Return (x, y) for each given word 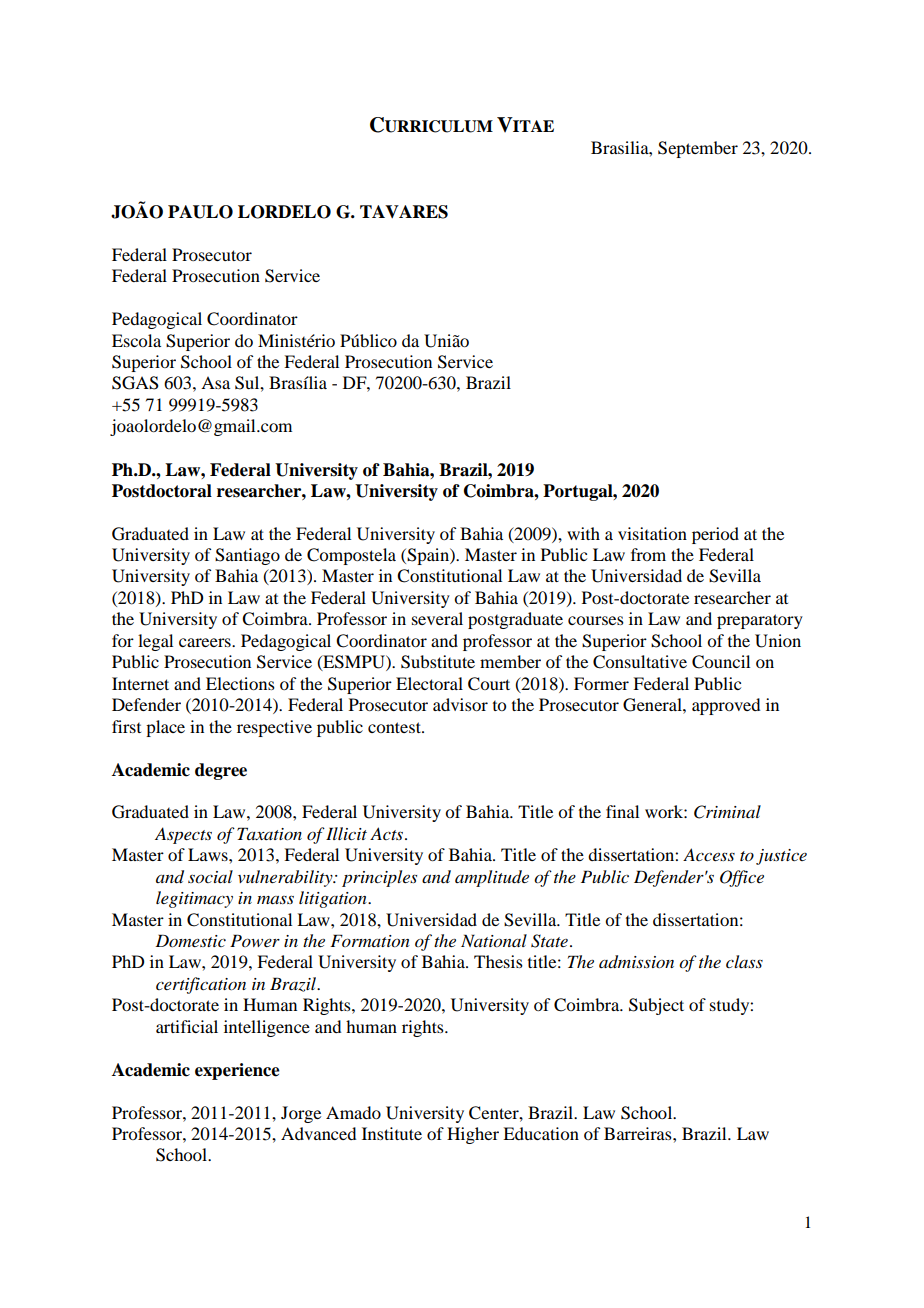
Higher (473, 1135)
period (715, 535)
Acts (388, 833)
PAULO (200, 212)
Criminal (727, 812)
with (583, 533)
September (698, 149)
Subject (656, 1006)
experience (237, 1071)
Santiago (247, 556)
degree (221, 771)
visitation (652, 533)
